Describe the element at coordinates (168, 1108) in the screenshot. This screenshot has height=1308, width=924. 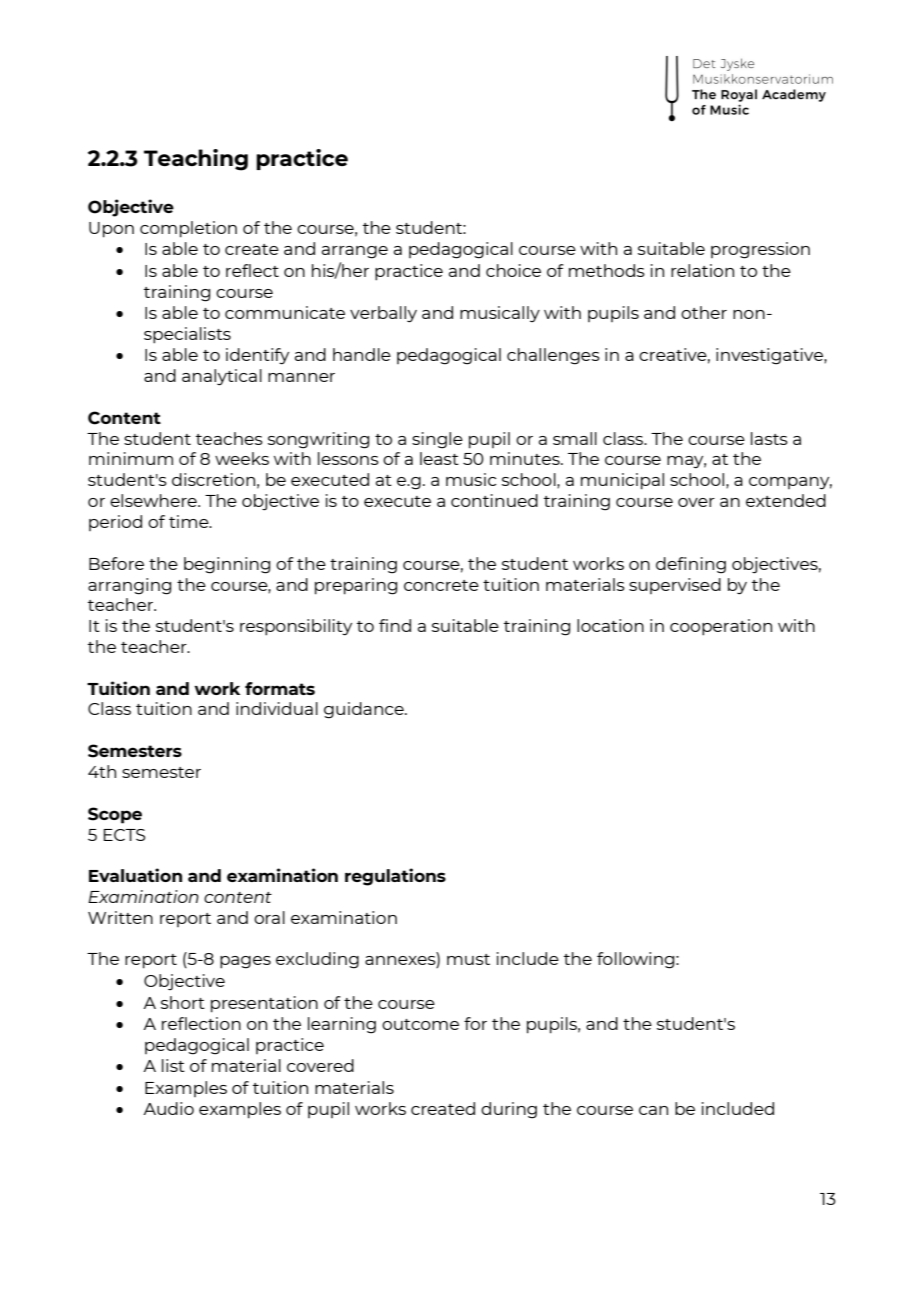
I see `Audio` at that location.
